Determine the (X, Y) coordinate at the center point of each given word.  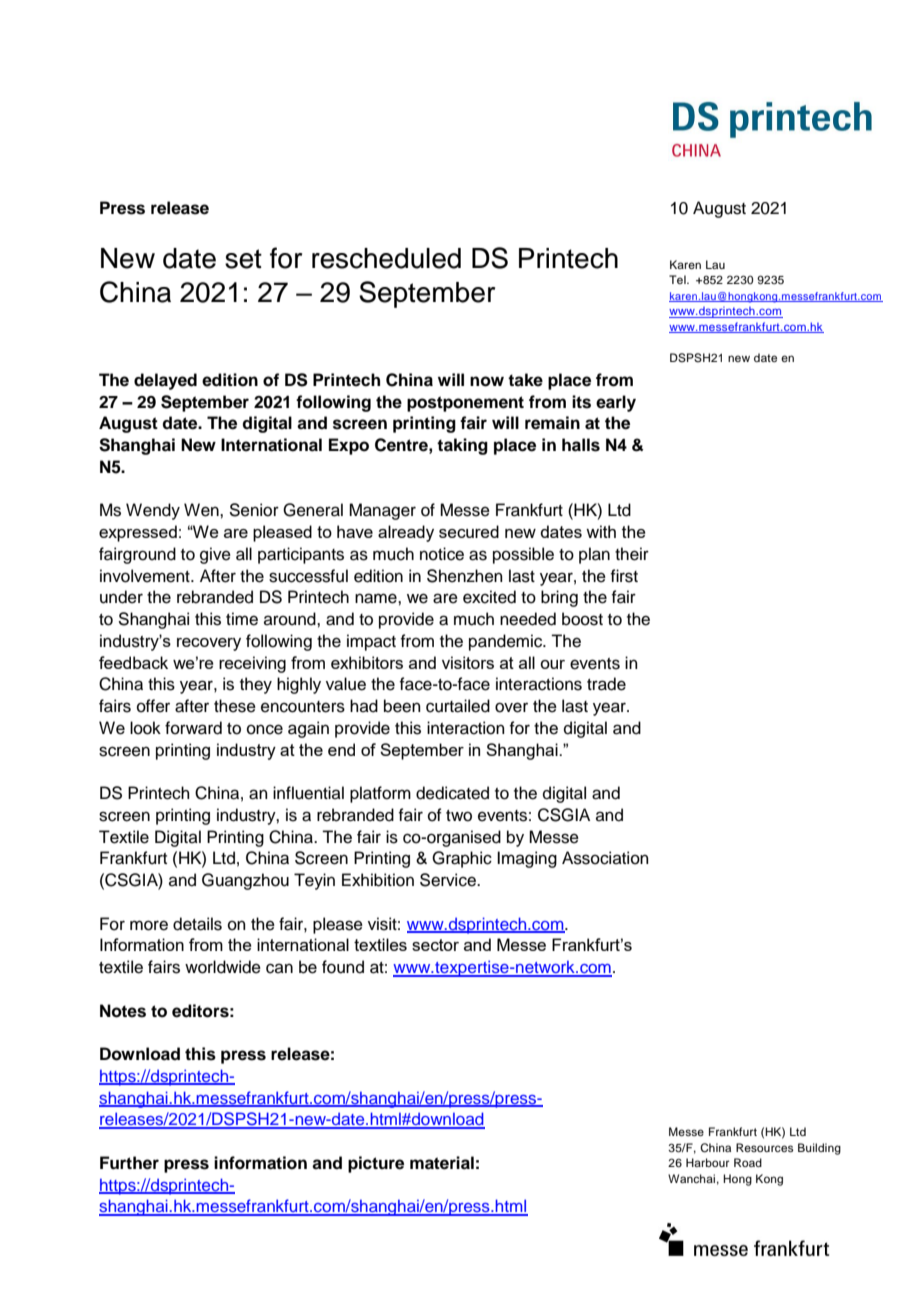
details (197, 924)
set (243, 259)
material (442, 1163)
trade (606, 684)
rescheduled (386, 258)
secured (469, 531)
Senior (254, 510)
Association (605, 858)
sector (435, 945)
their (632, 554)
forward (193, 728)
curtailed (458, 706)
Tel (678, 279)
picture (376, 1164)
